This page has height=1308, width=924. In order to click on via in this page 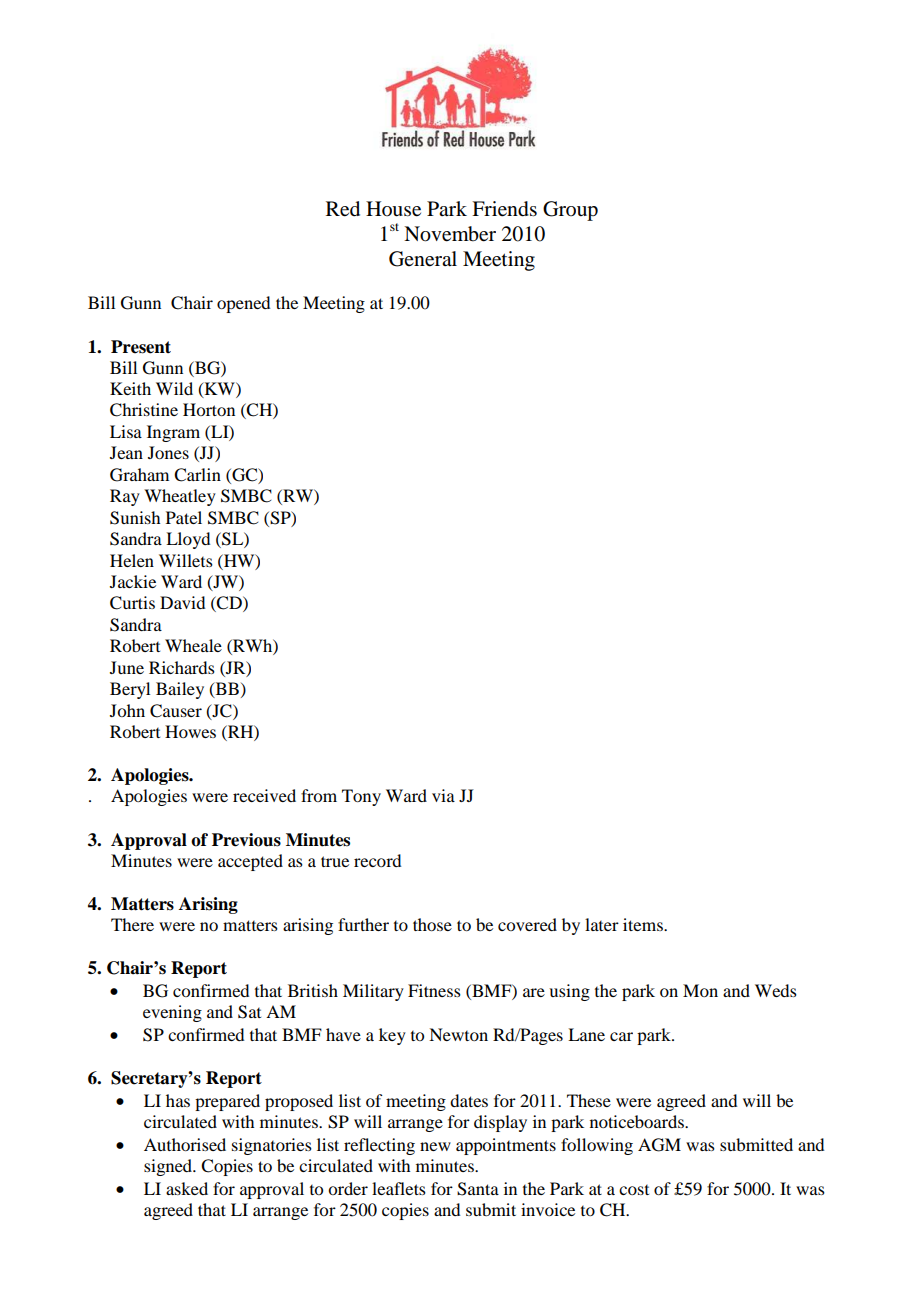, I will do `click(443, 795)`.
